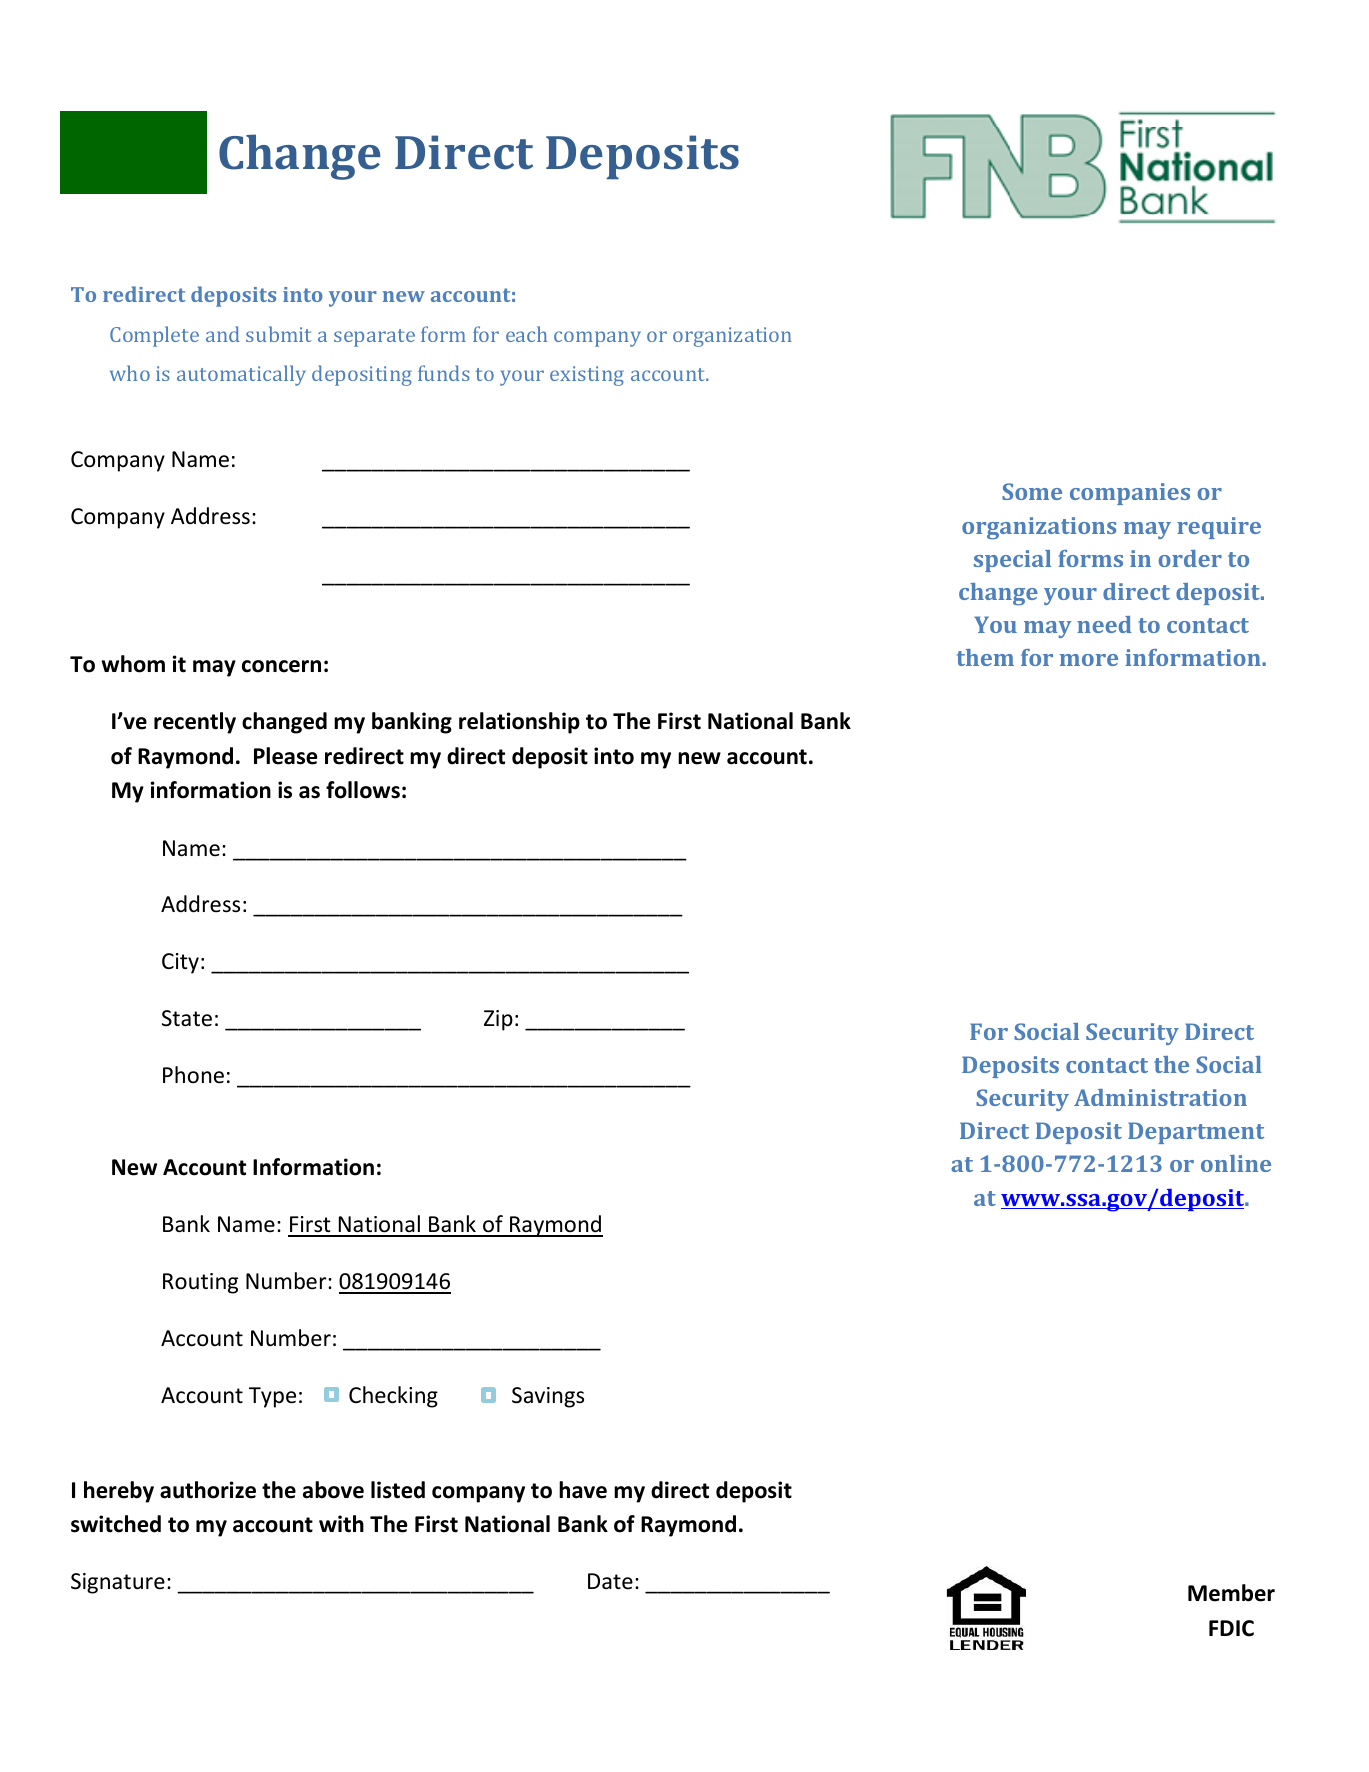  Describe the element at coordinates (1160, 1097) in the screenshot. I see `Administration` at that location.
